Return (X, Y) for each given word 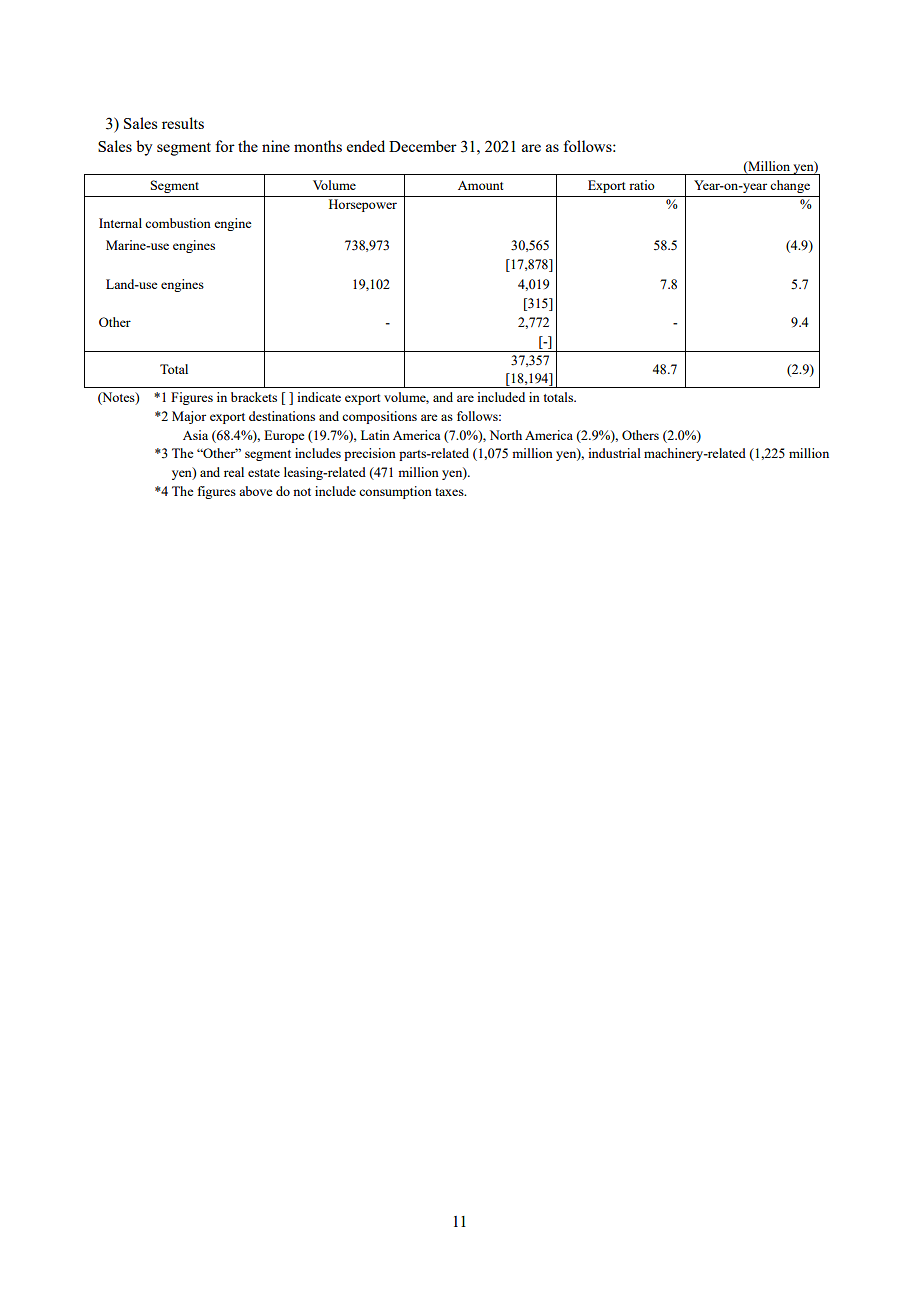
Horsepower (363, 205)
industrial (614, 453)
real (234, 472)
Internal (120, 223)
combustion (178, 223)
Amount (480, 185)
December (423, 146)
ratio (642, 185)
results (183, 123)
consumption (395, 492)
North (506, 435)
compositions (379, 417)
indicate (319, 397)
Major (189, 417)
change (790, 186)
